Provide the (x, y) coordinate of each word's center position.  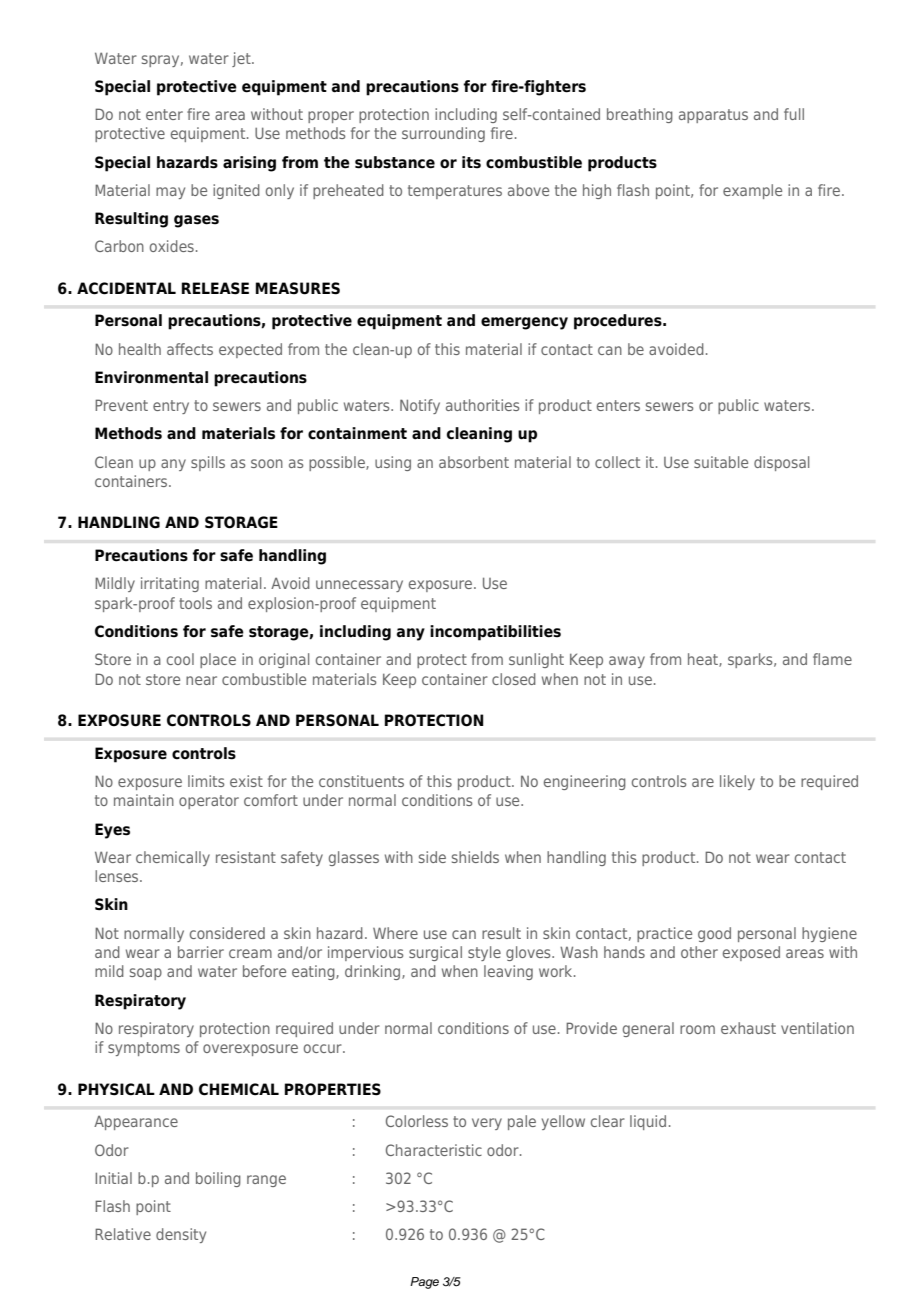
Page (424, 1283)
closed (514, 679)
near (201, 680)
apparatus (713, 116)
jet (242, 59)
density (181, 1235)
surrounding (443, 134)
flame (832, 659)
